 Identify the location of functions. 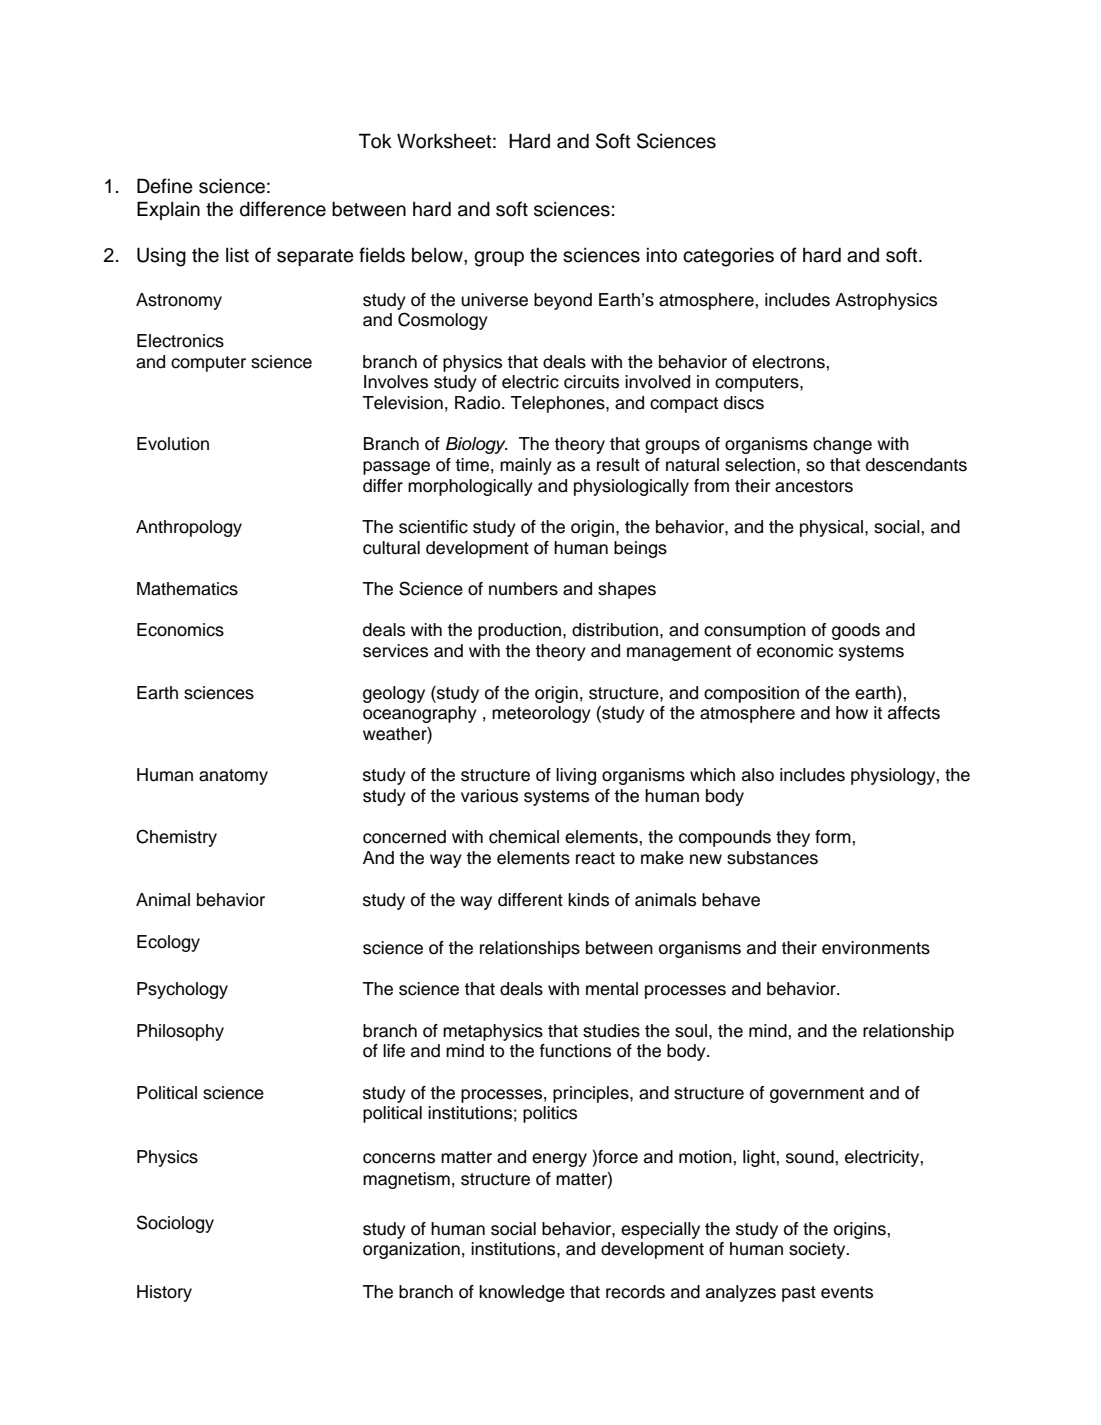
(575, 1051).
